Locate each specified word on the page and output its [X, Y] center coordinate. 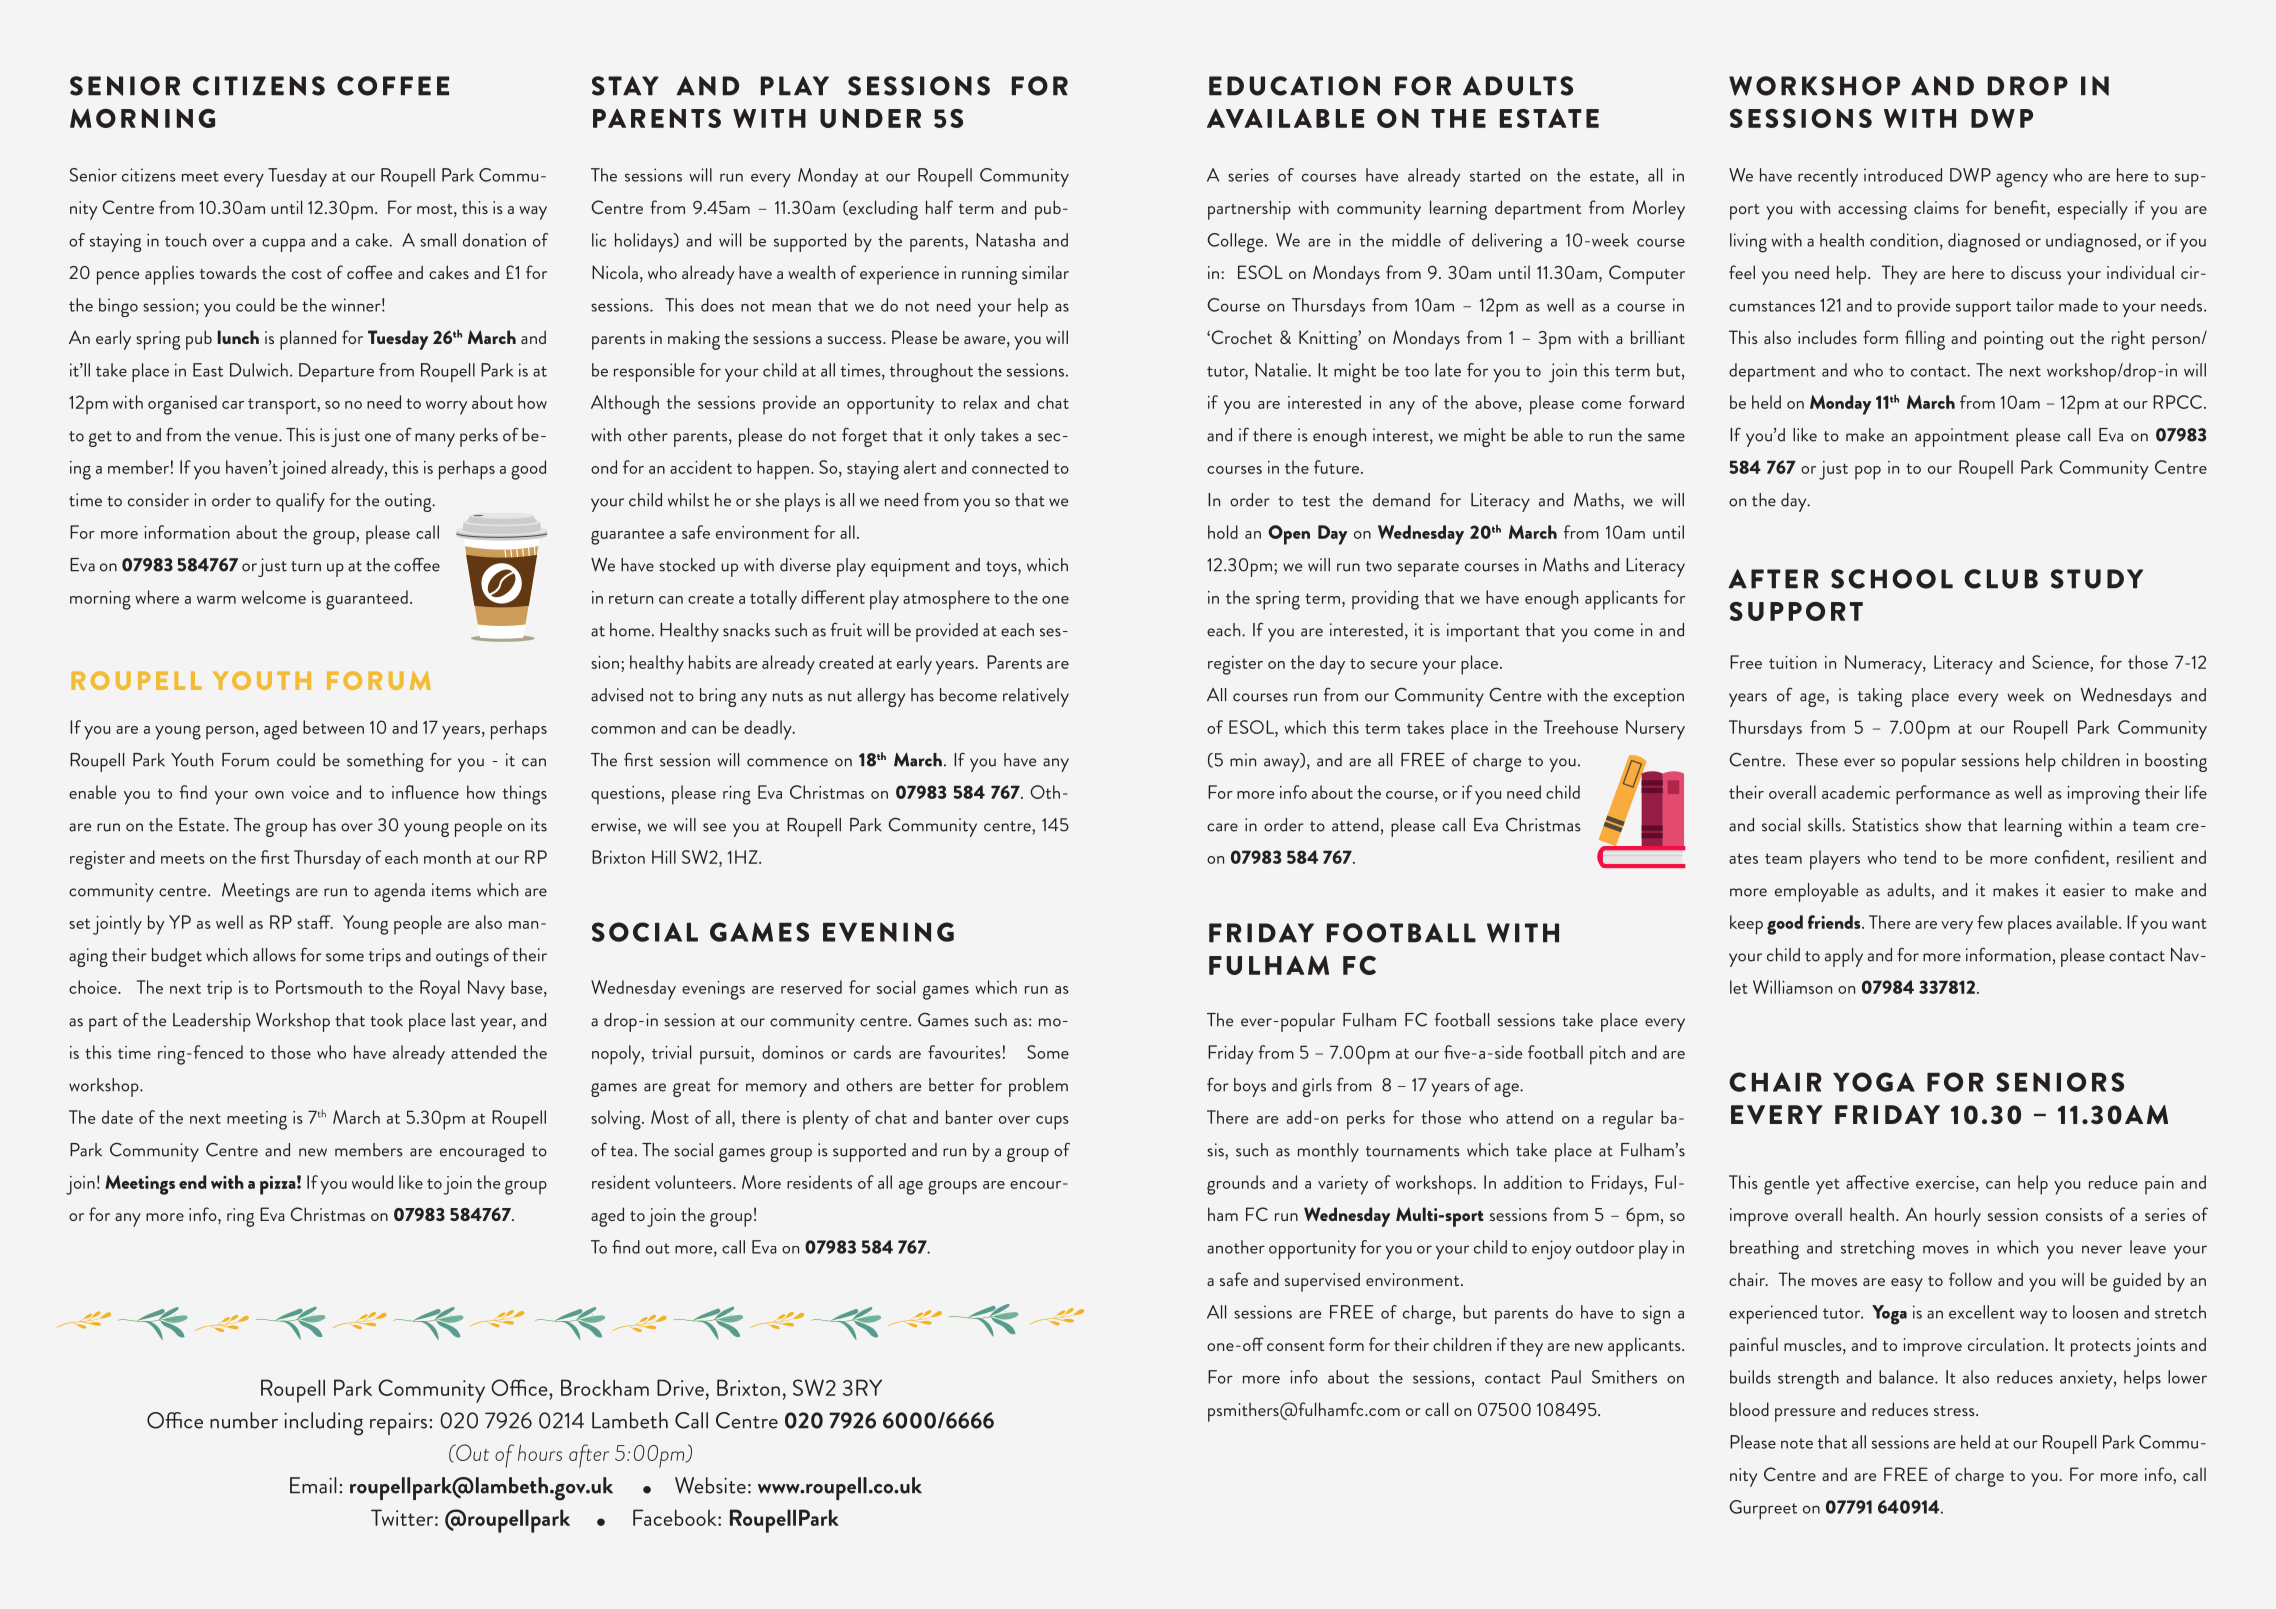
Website [710, 1485]
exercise [1946, 1182]
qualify [300, 502]
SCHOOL [1892, 579]
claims [1936, 207]
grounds [1236, 1185]
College [1235, 243]
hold [1223, 532]
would [372, 1182]
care [1222, 827]
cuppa [283, 245]
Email [313, 1485]
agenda [399, 892]
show [1943, 825]
